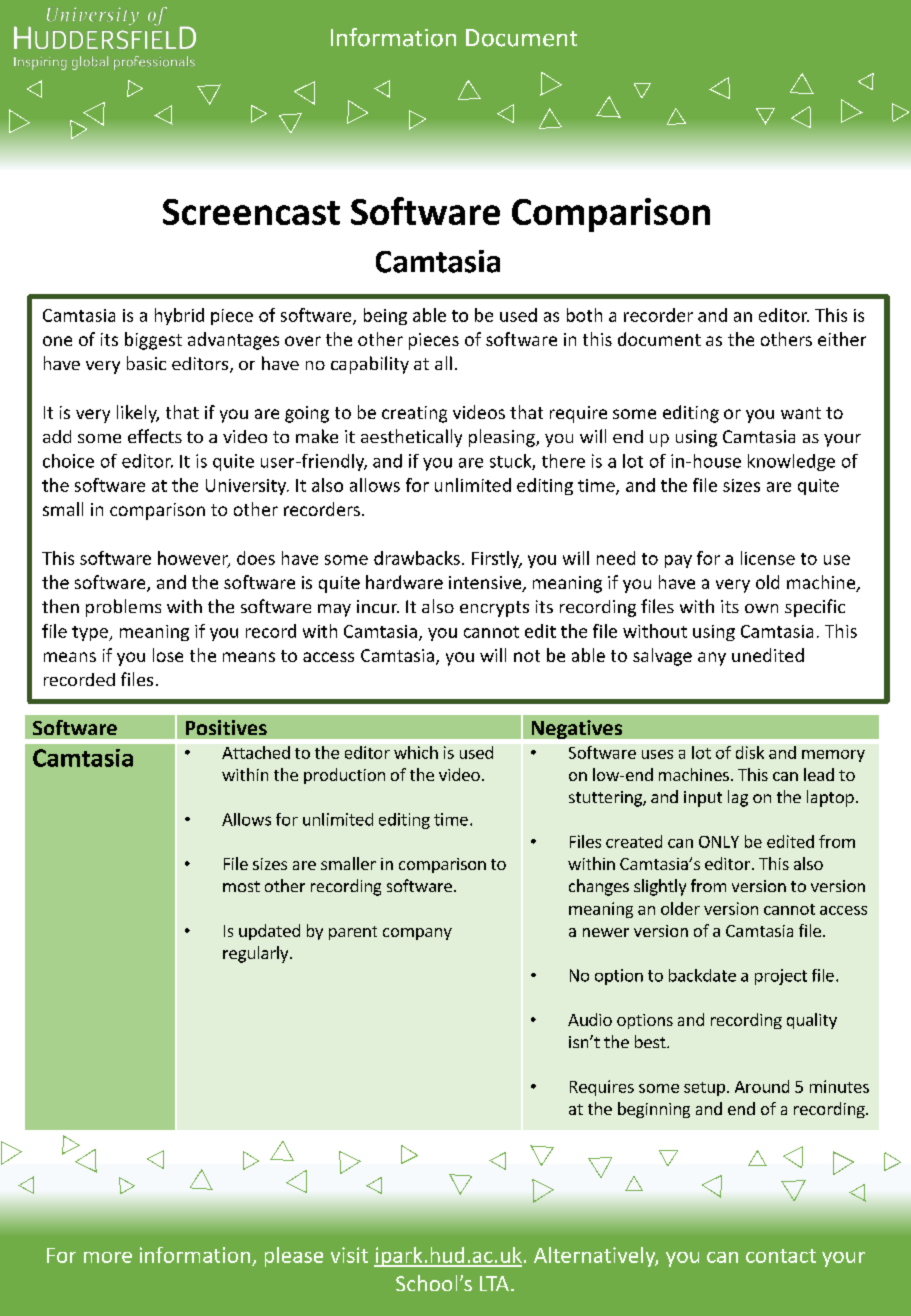 This page has height=1316, width=911. What do you see at coordinates (123, 608) in the page?
I see `problems` at bounding box center [123, 608].
